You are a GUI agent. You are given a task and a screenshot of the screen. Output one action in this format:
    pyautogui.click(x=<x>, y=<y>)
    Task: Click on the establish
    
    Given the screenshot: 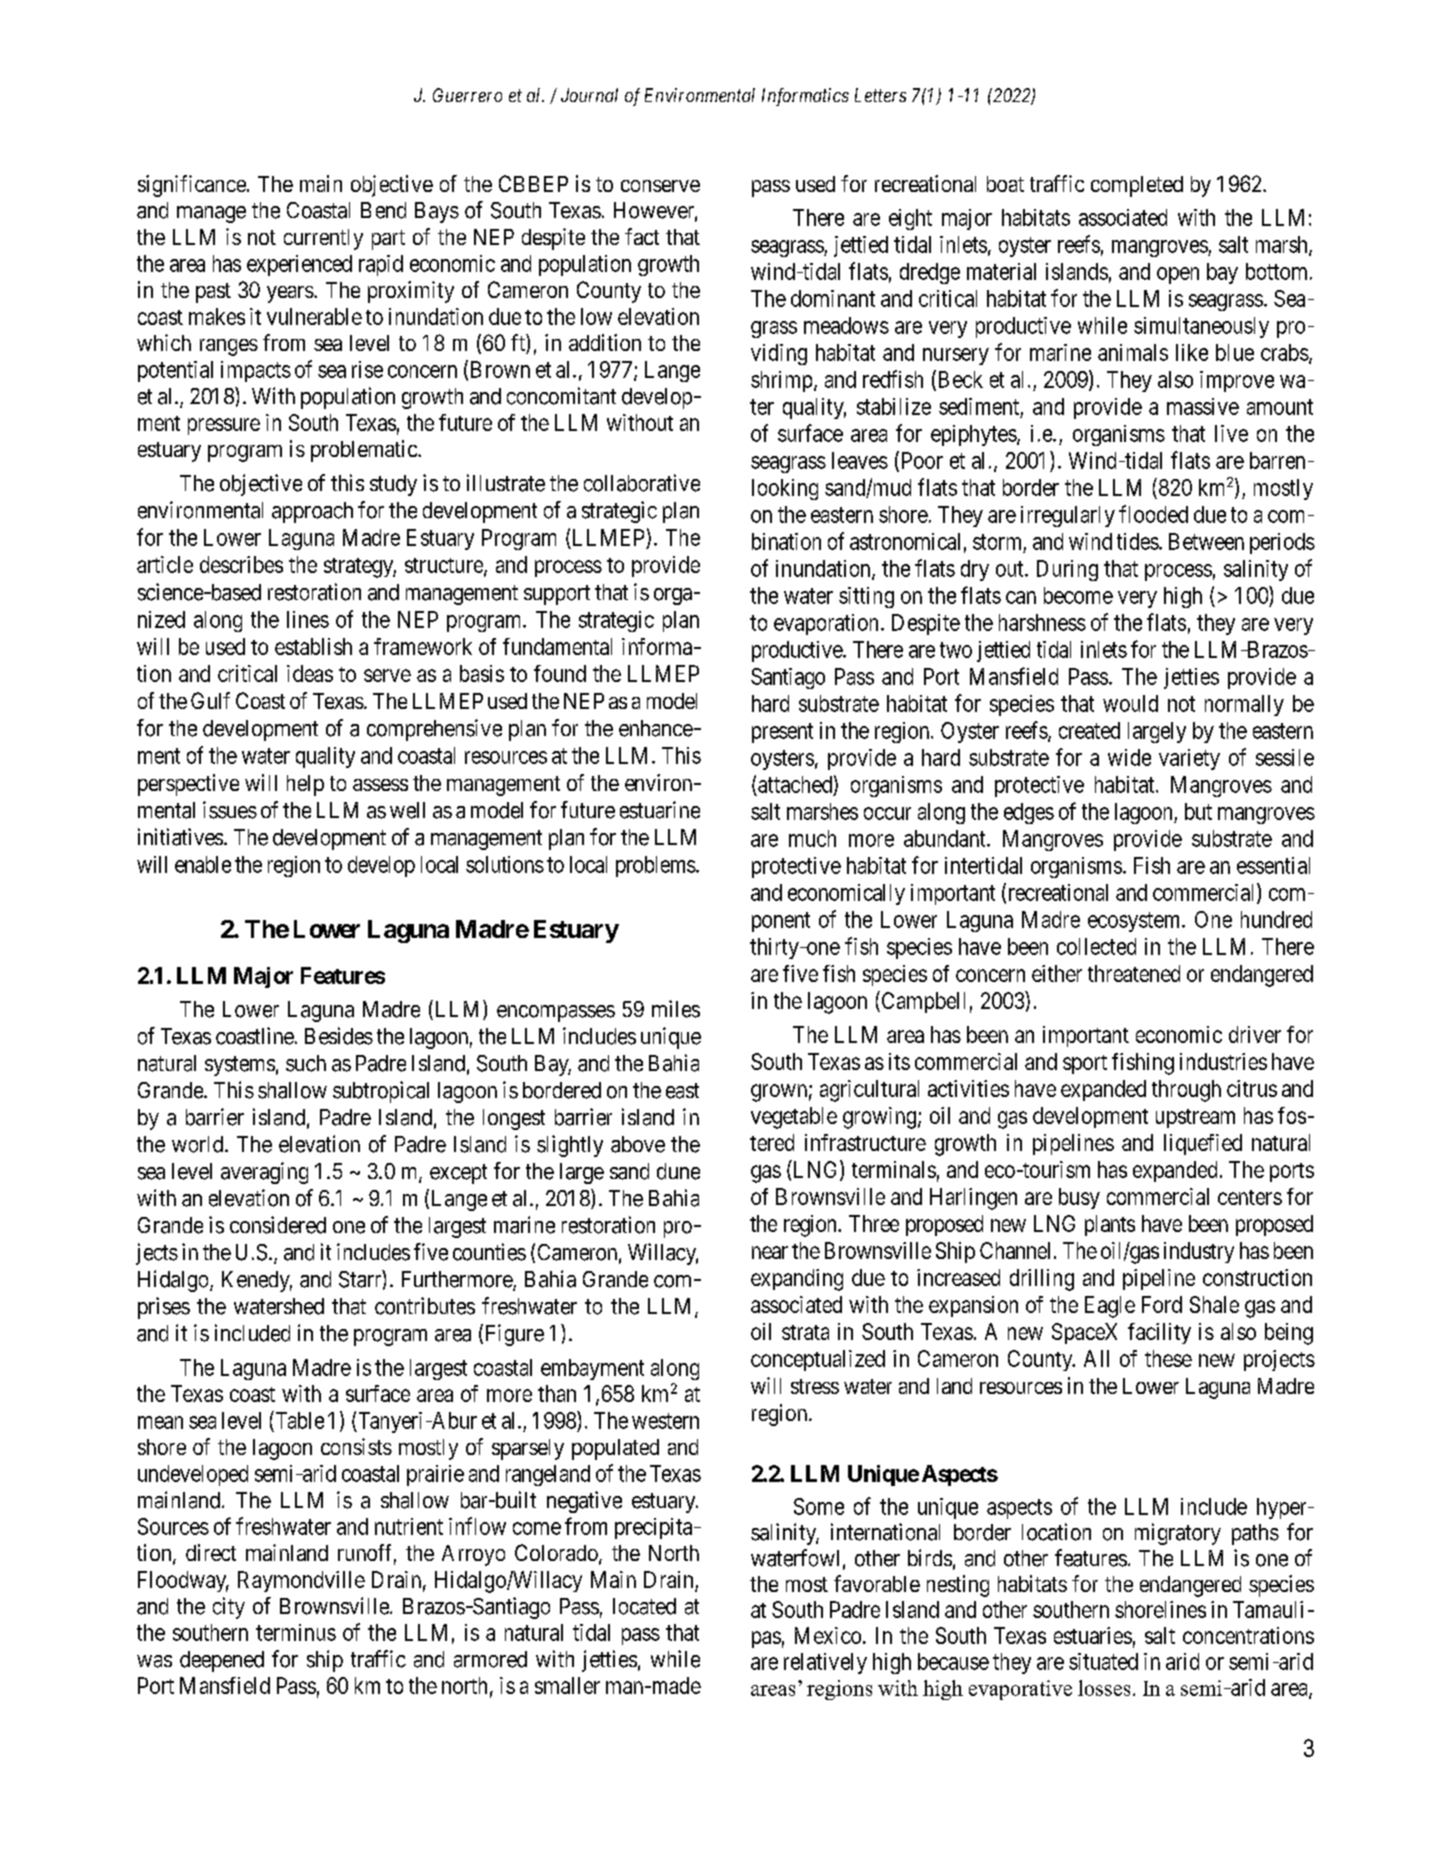 What is the action you would take?
    pyautogui.click(x=313, y=646)
